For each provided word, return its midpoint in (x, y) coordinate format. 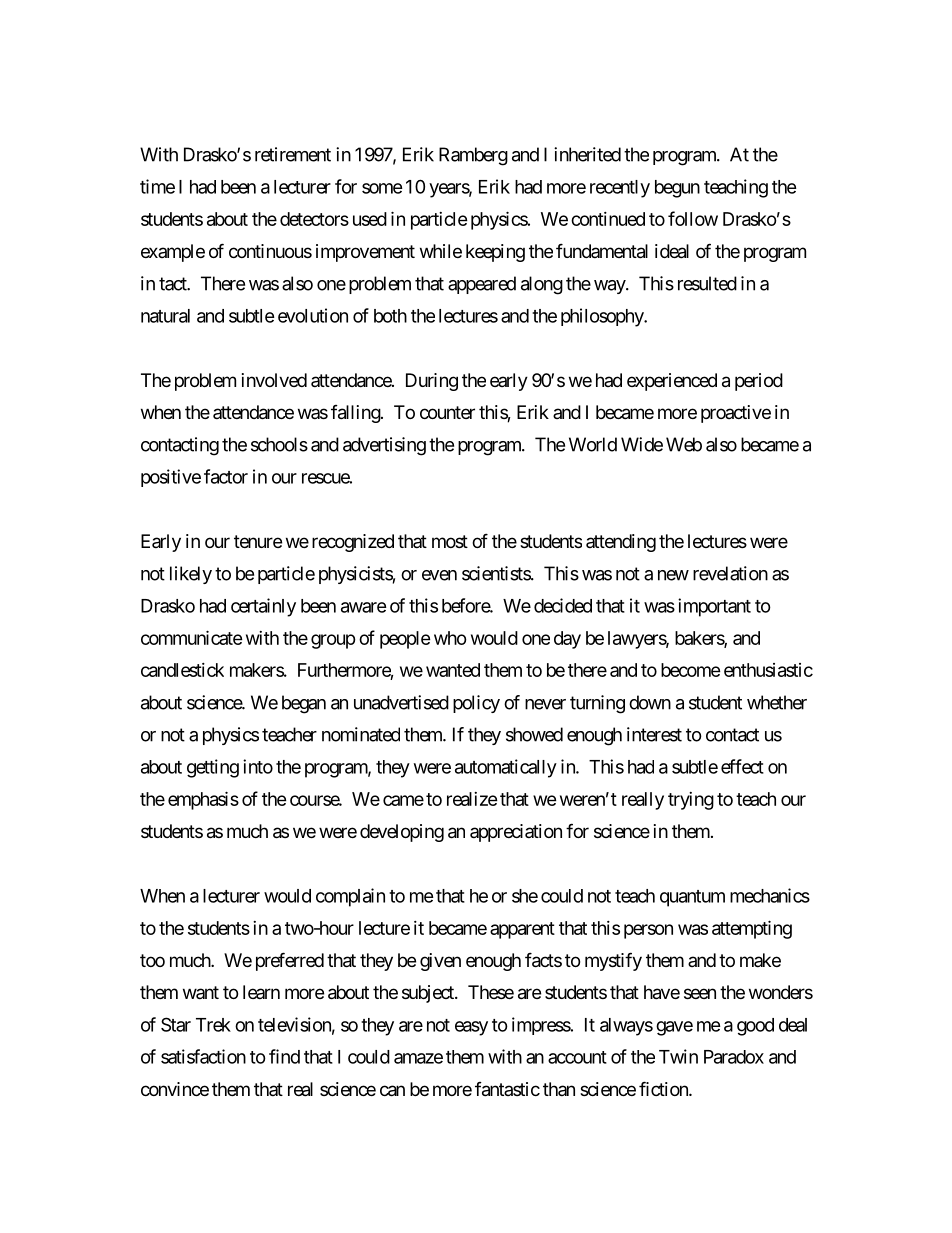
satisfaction (203, 1056)
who (450, 638)
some (382, 188)
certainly (263, 607)
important (714, 607)
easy (471, 1028)
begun (677, 189)
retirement (293, 154)
